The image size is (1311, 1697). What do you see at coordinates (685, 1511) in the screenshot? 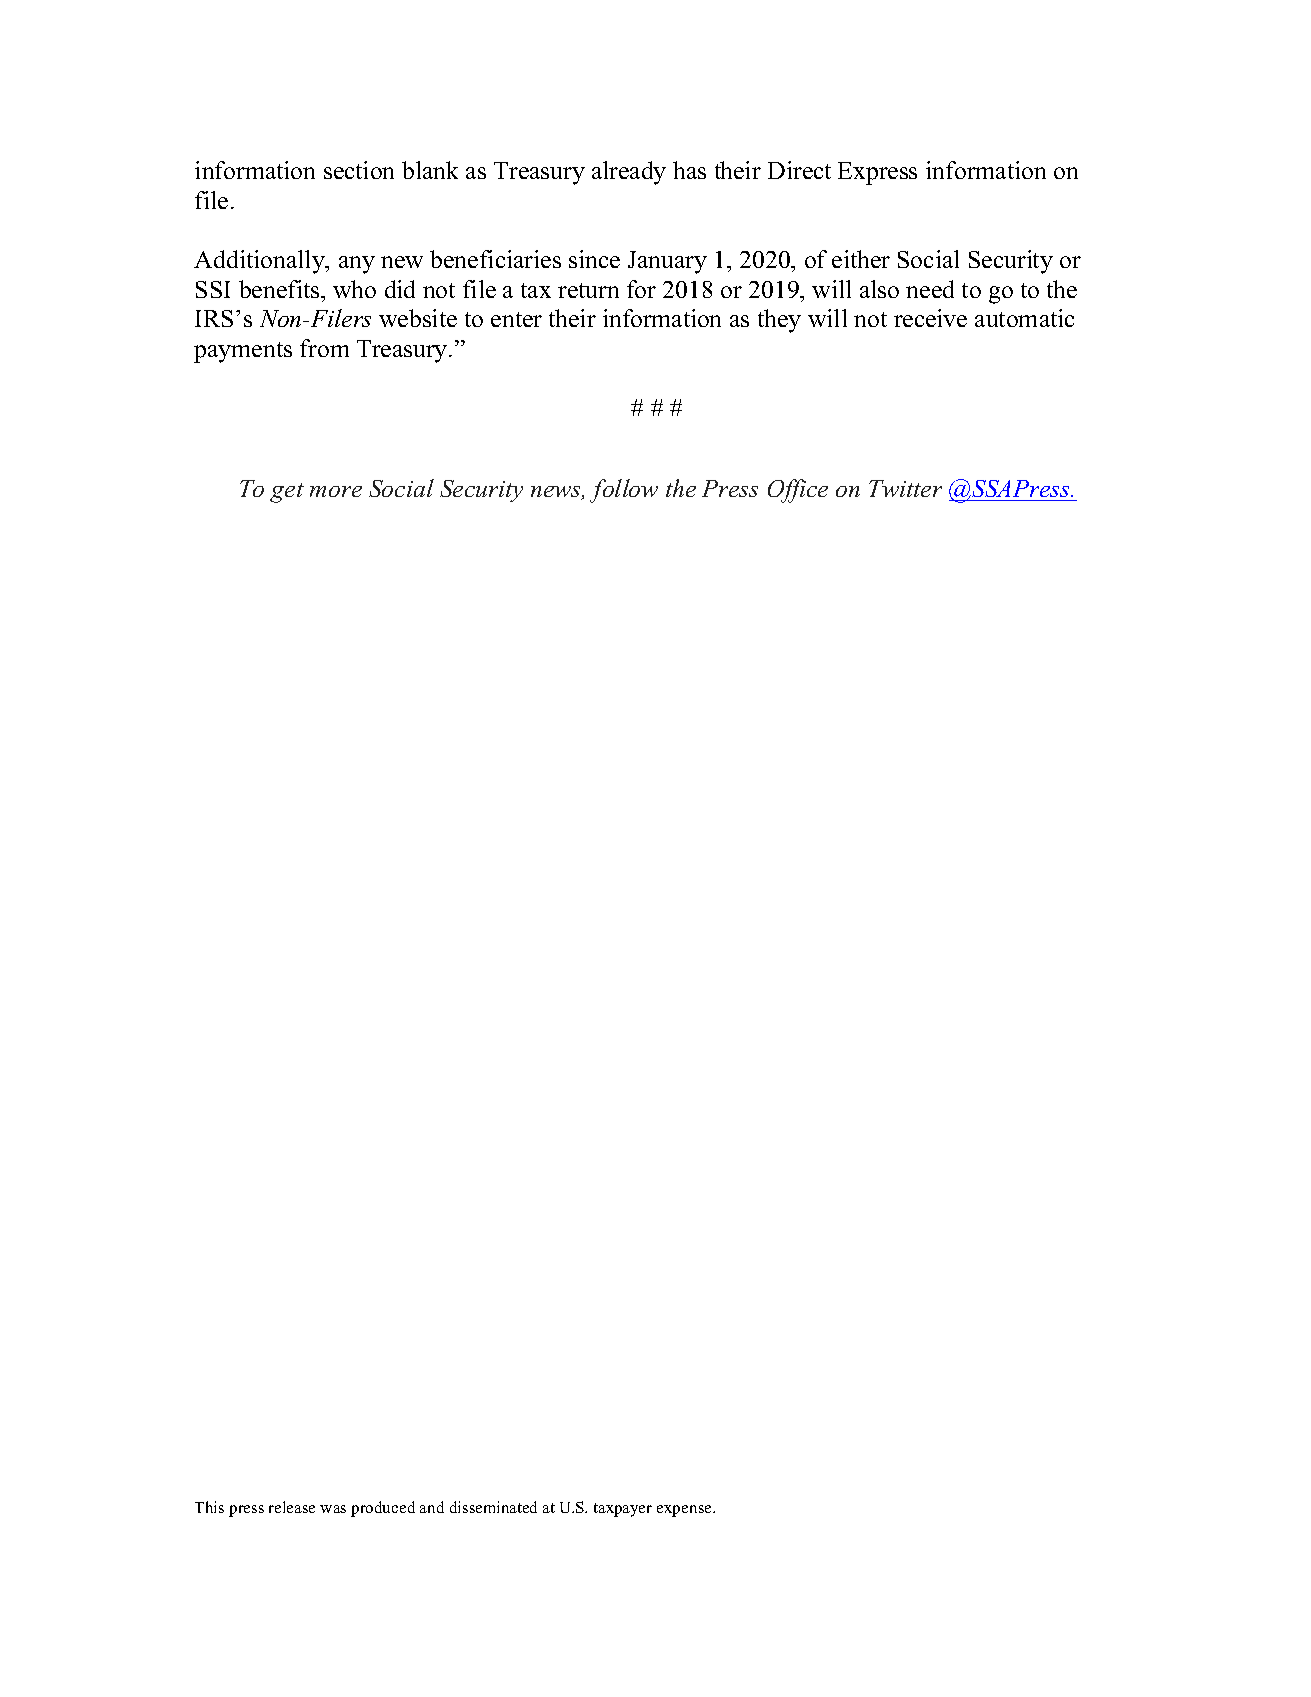
I see `expense` at bounding box center [685, 1511].
